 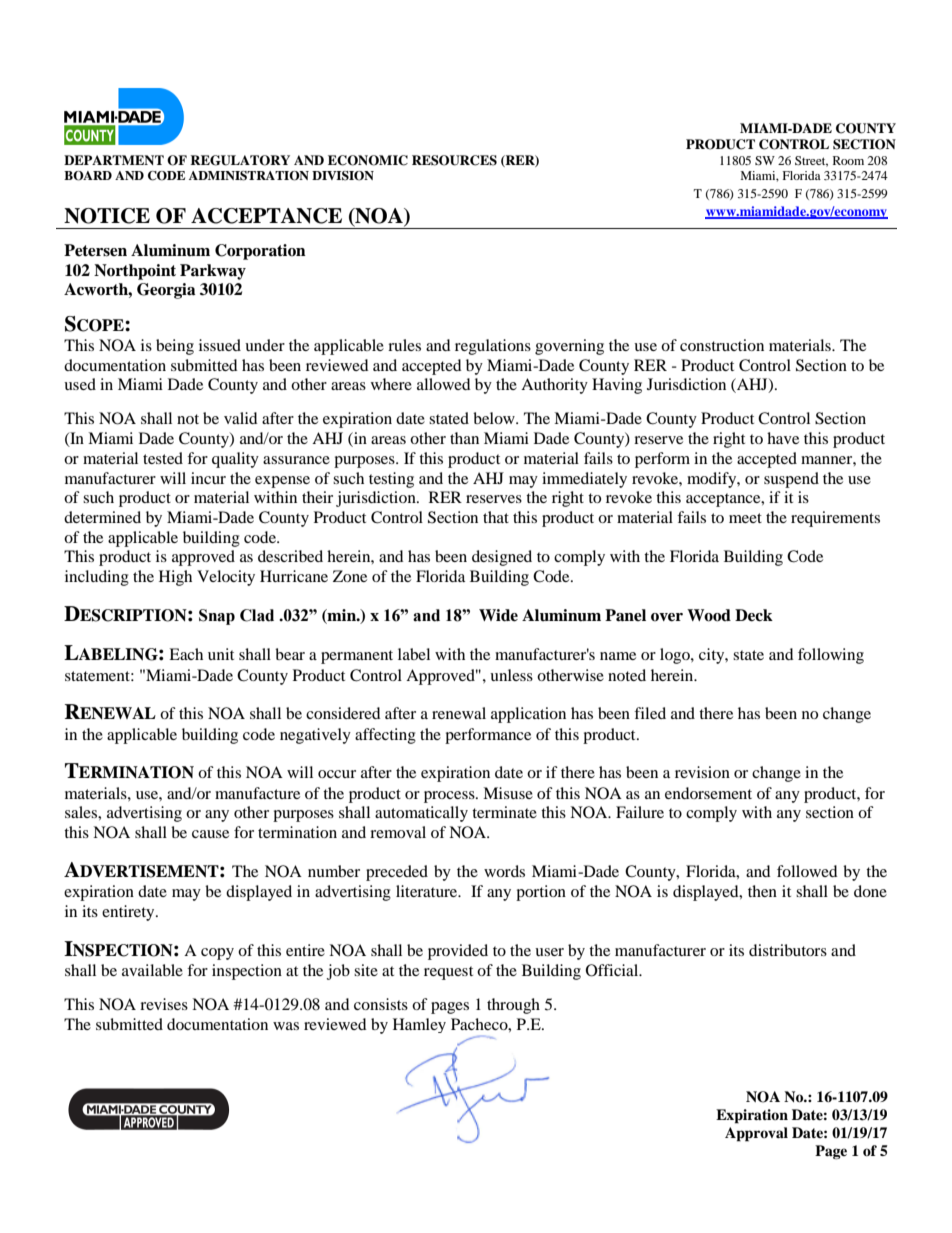 What do you see at coordinates (114, 160) in the screenshot?
I see `DEPARTMENT` at bounding box center [114, 160].
